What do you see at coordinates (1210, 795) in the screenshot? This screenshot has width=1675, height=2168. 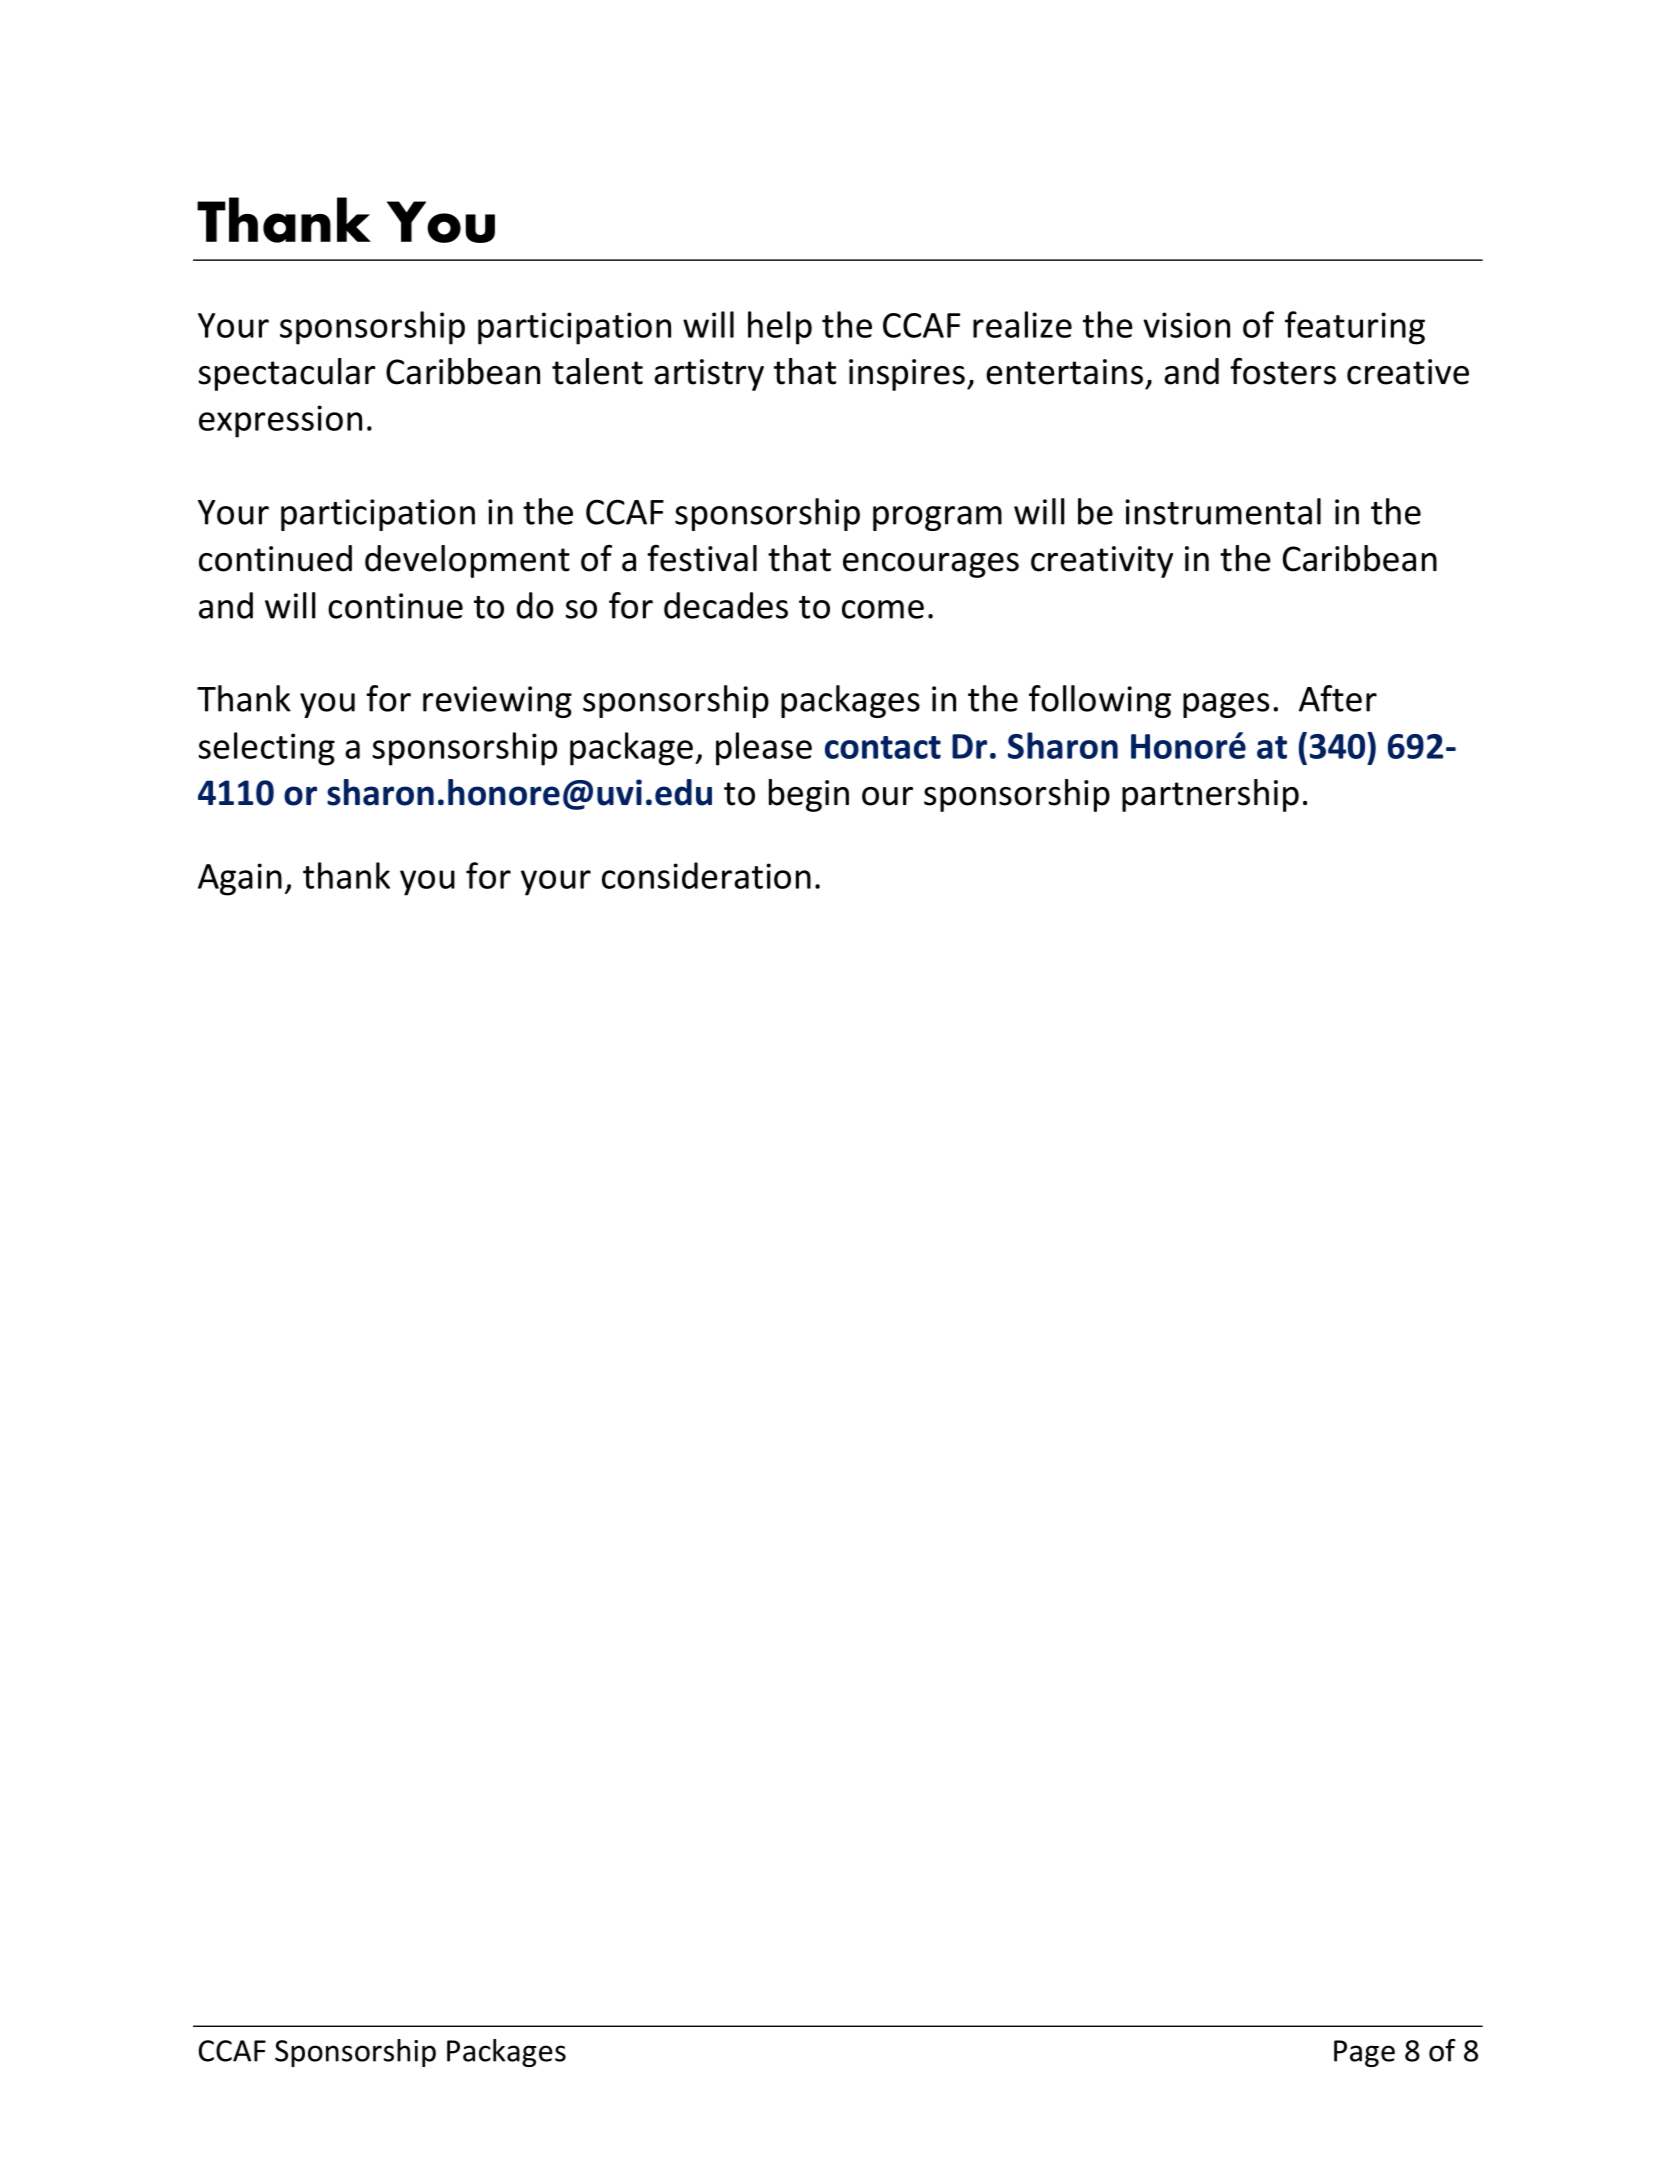 I see `partnership` at bounding box center [1210, 795].
